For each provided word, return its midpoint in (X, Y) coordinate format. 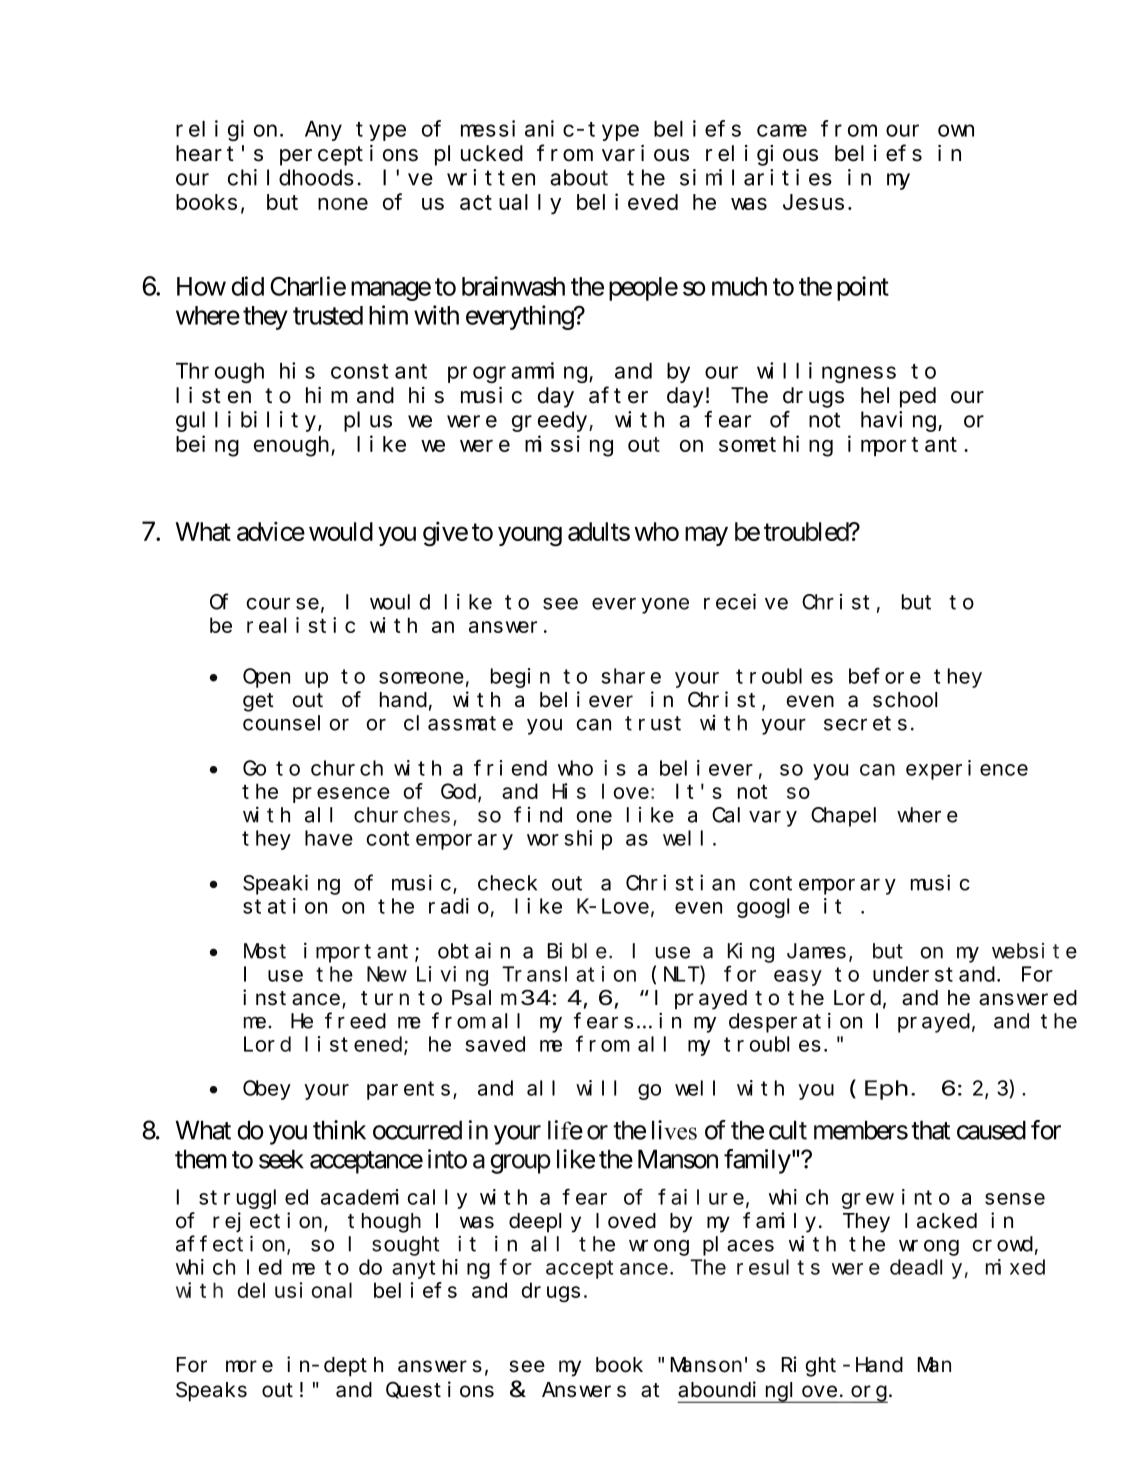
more (249, 1366)
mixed (1015, 1267)
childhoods (291, 177)
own (956, 131)
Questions (440, 1390)
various (645, 153)
